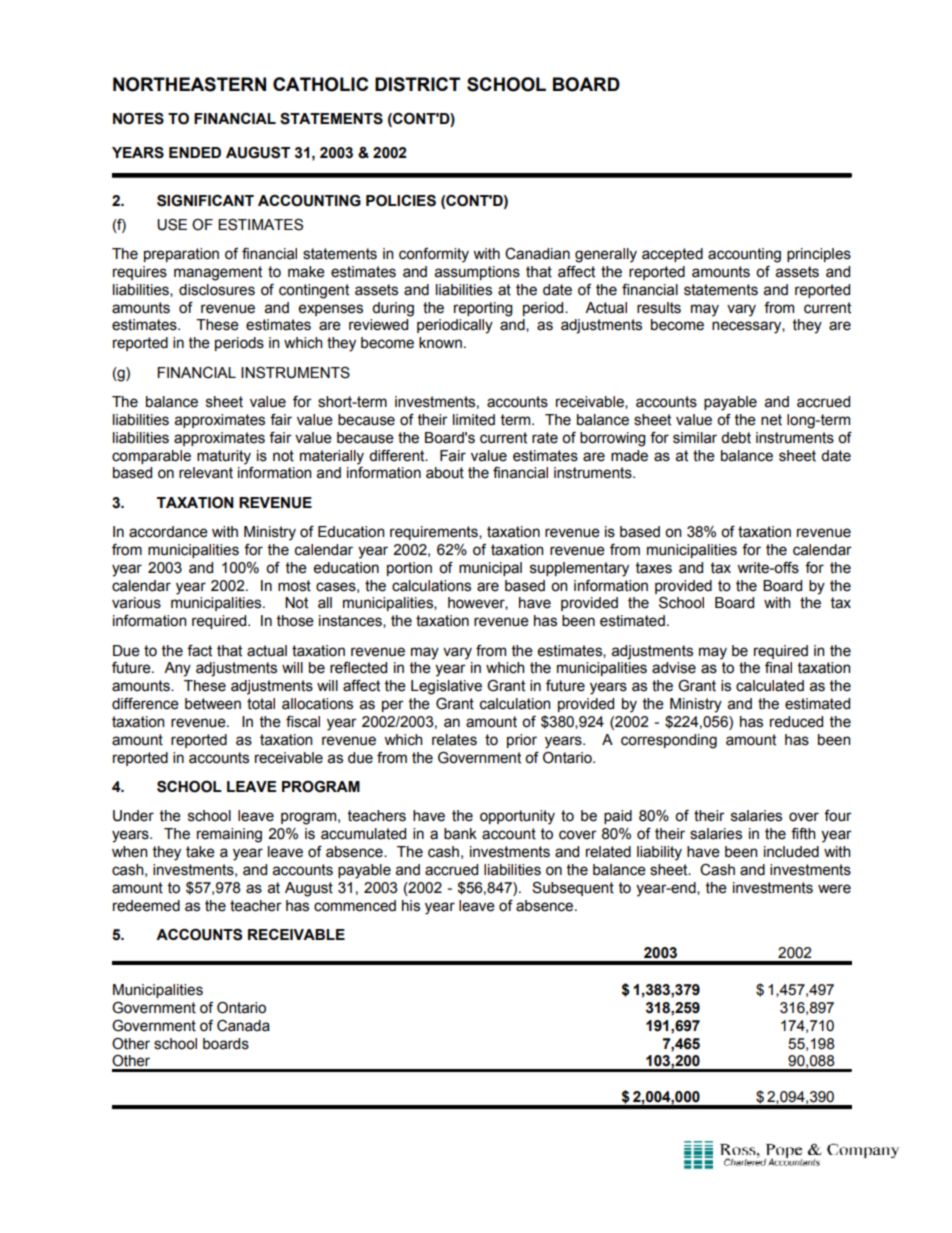 The image size is (952, 1233). Describe the element at coordinates (243, 1026) in the screenshot. I see `Canada` at that location.
